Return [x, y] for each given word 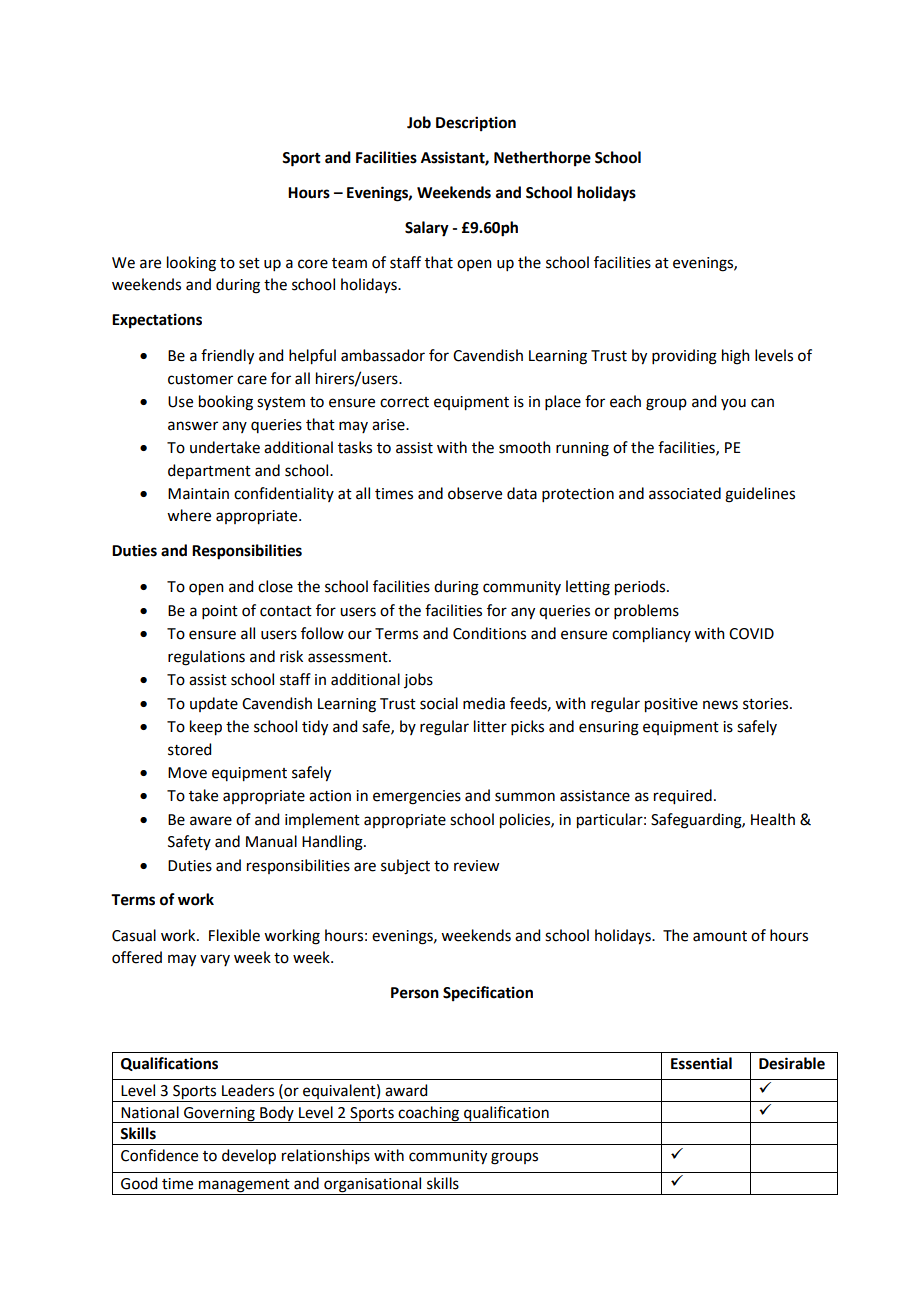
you [733, 404]
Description [476, 124]
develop [249, 1157]
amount [720, 936]
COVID [751, 634]
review [476, 866]
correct [404, 402]
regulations [206, 658]
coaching [429, 1114]
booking [226, 403]
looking [191, 264]
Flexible [234, 935]
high [736, 357]
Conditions [489, 633]
